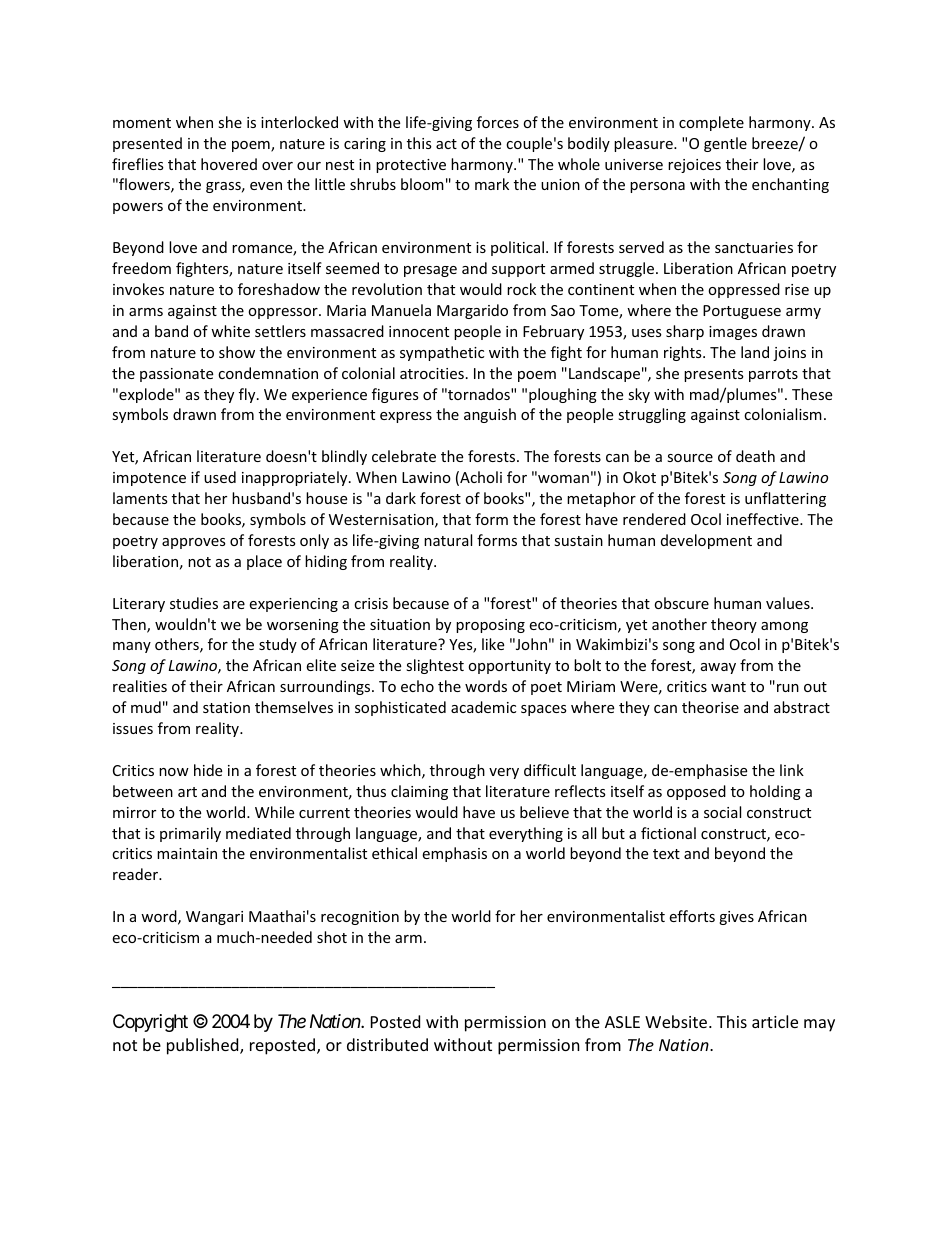 Image resolution: width=952 pixels, height=1233 pixels. Describe the element at coordinates (498, 122) in the image. I see `forces` at that location.
